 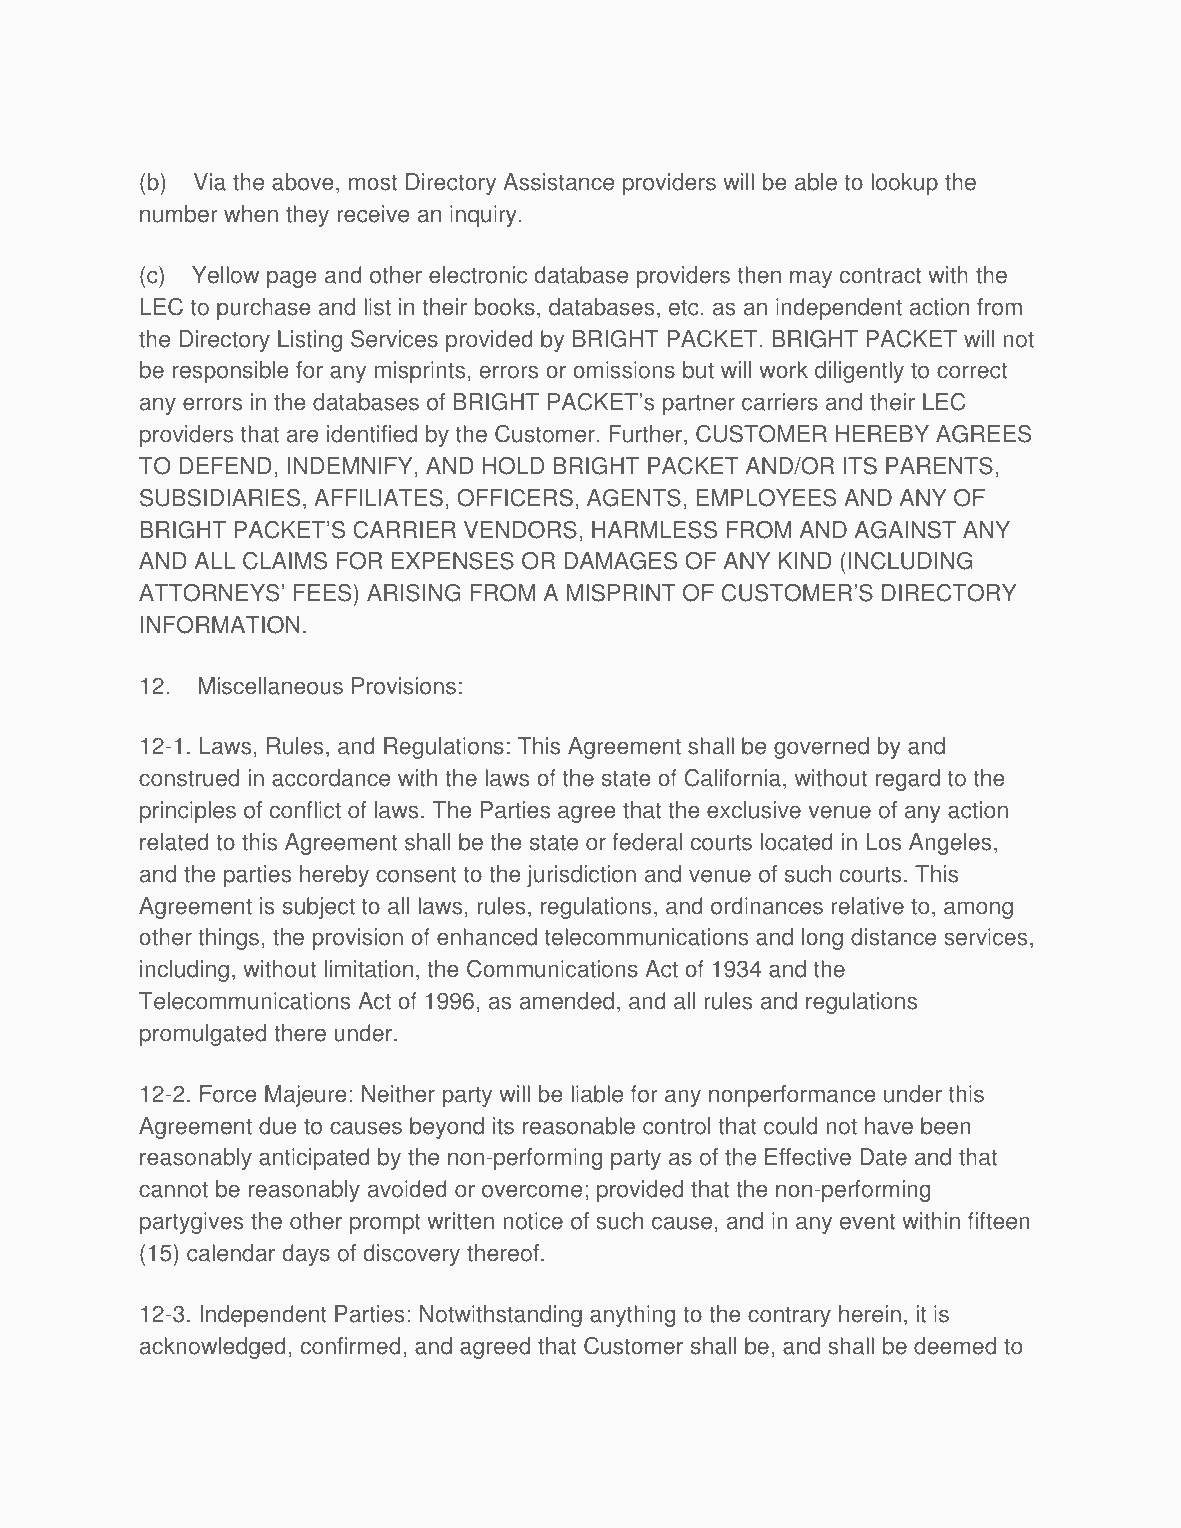 What do you see at coordinates (558, 182) in the screenshot?
I see `Assistance` at bounding box center [558, 182].
